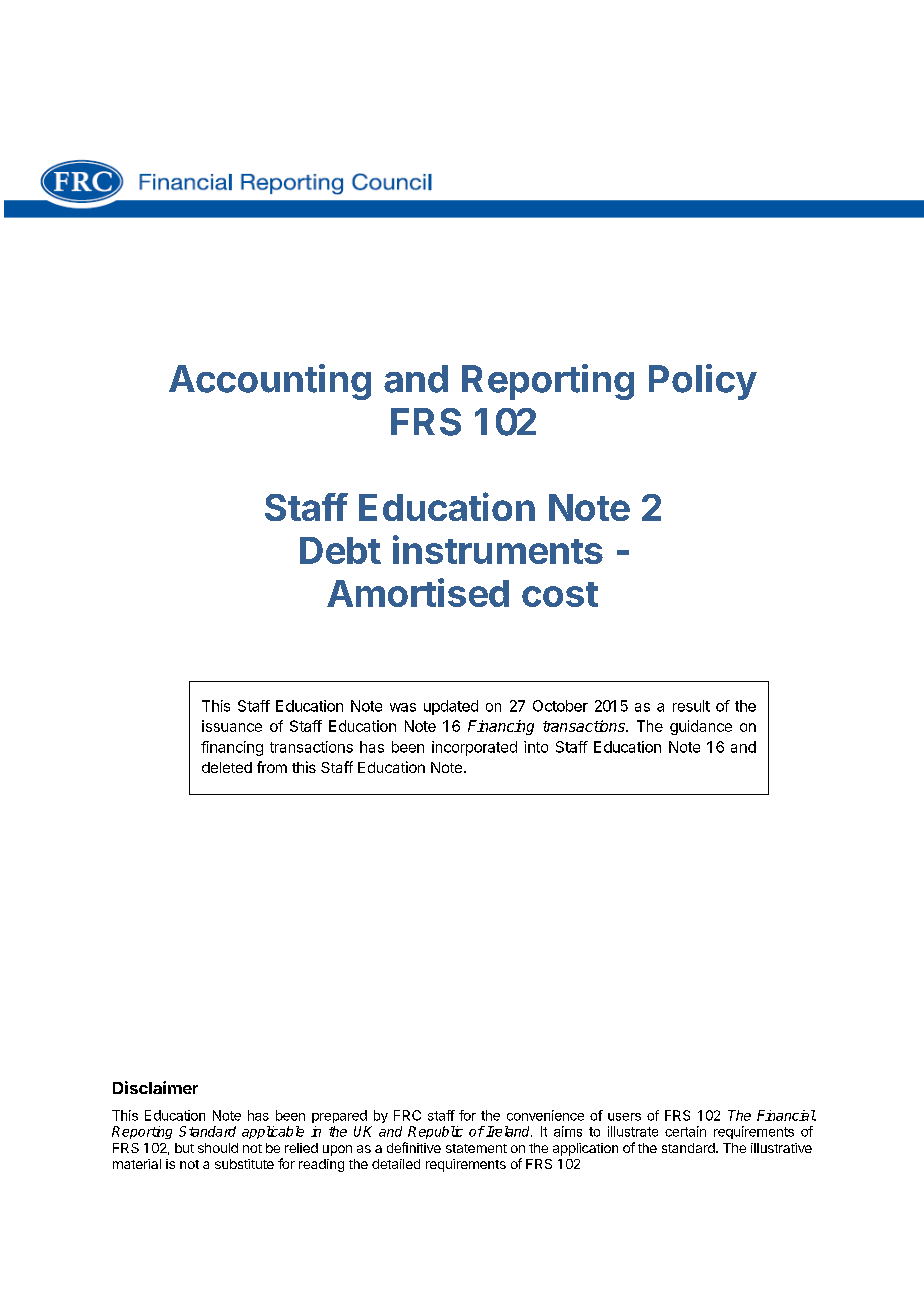 The image size is (924, 1308). What do you see at coordinates (498, 549) in the page?
I see `instruments` at bounding box center [498, 549].
